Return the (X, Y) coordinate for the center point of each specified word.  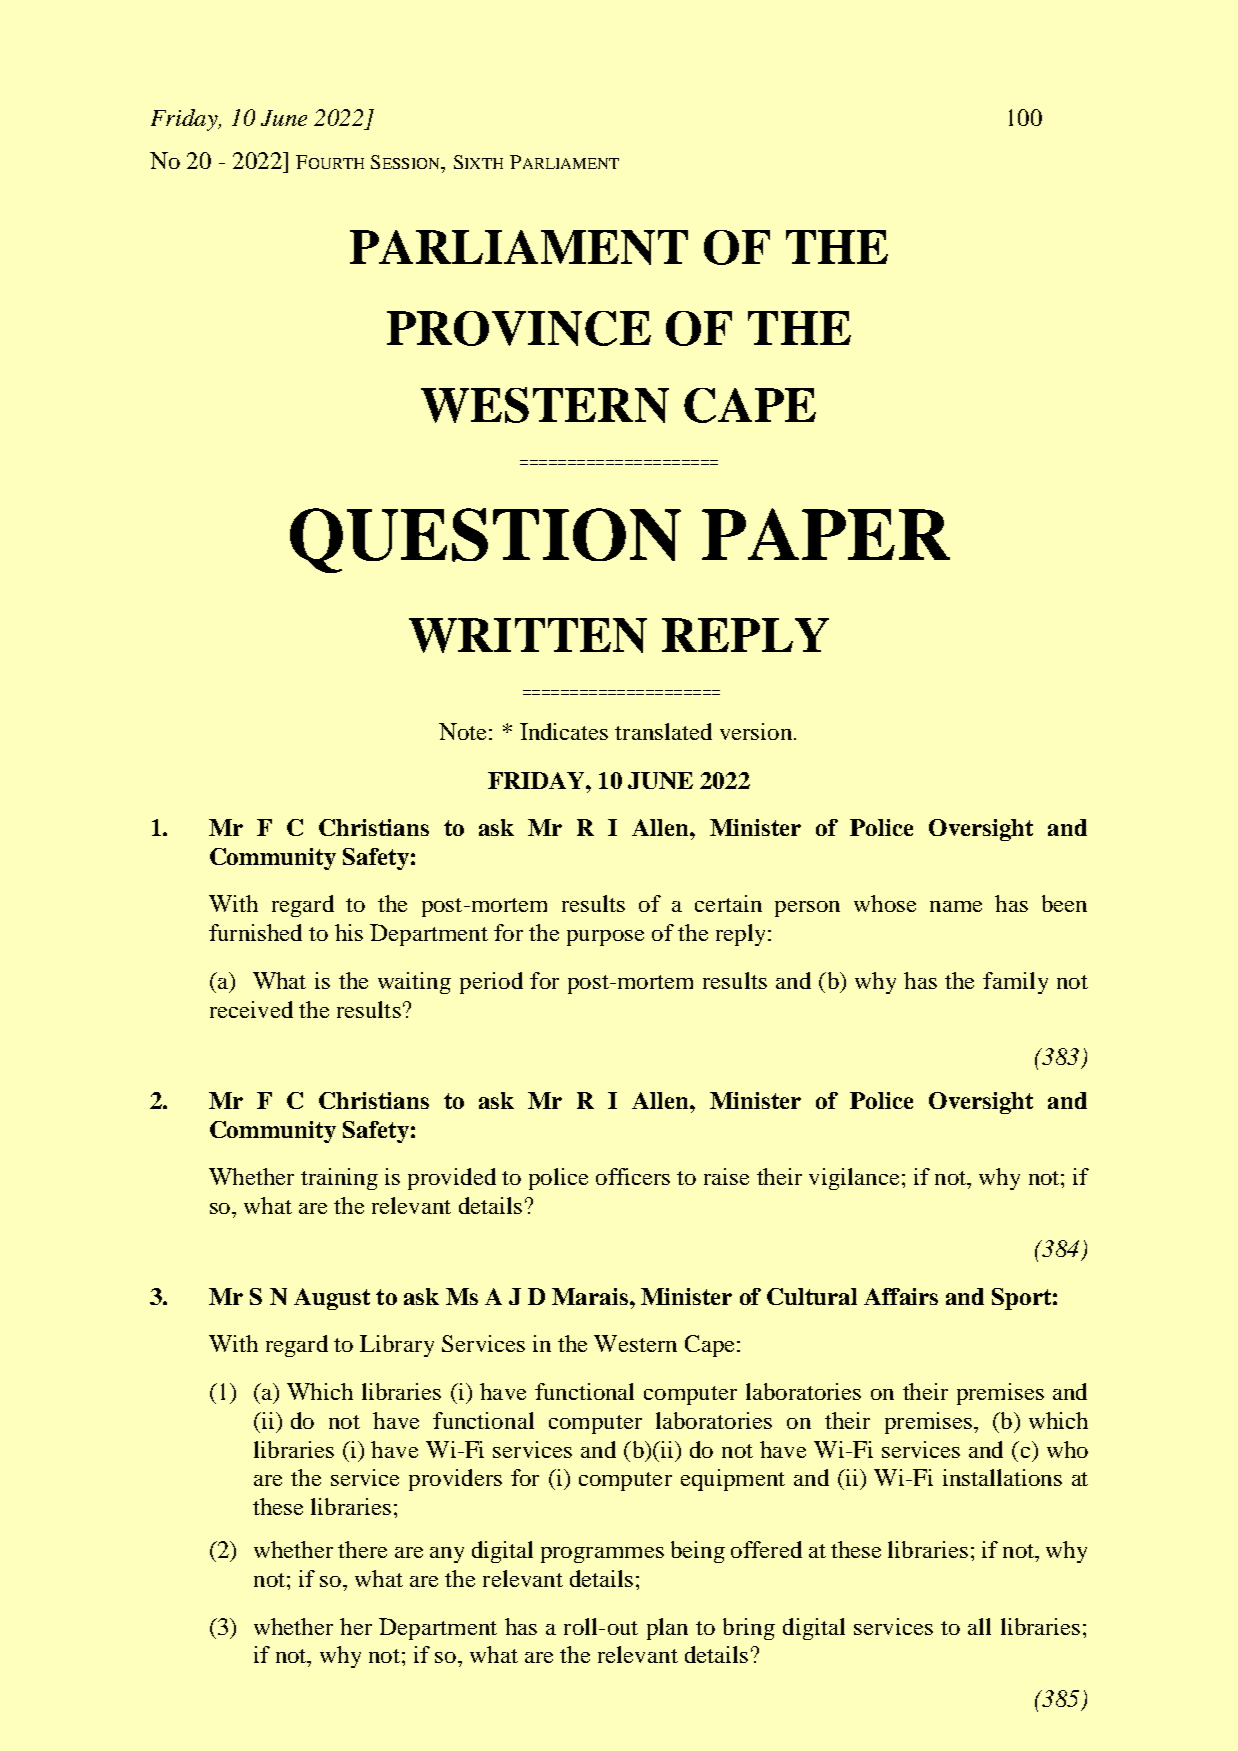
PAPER (826, 534)
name (956, 906)
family (1015, 983)
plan (667, 1629)
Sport (1021, 1299)
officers (633, 1176)
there (362, 1549)
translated (663, 731)
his (349, 932)
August (332, 1299)
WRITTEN (528, 635)
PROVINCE (519, 328)
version (756, 731)
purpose (605, 938)
